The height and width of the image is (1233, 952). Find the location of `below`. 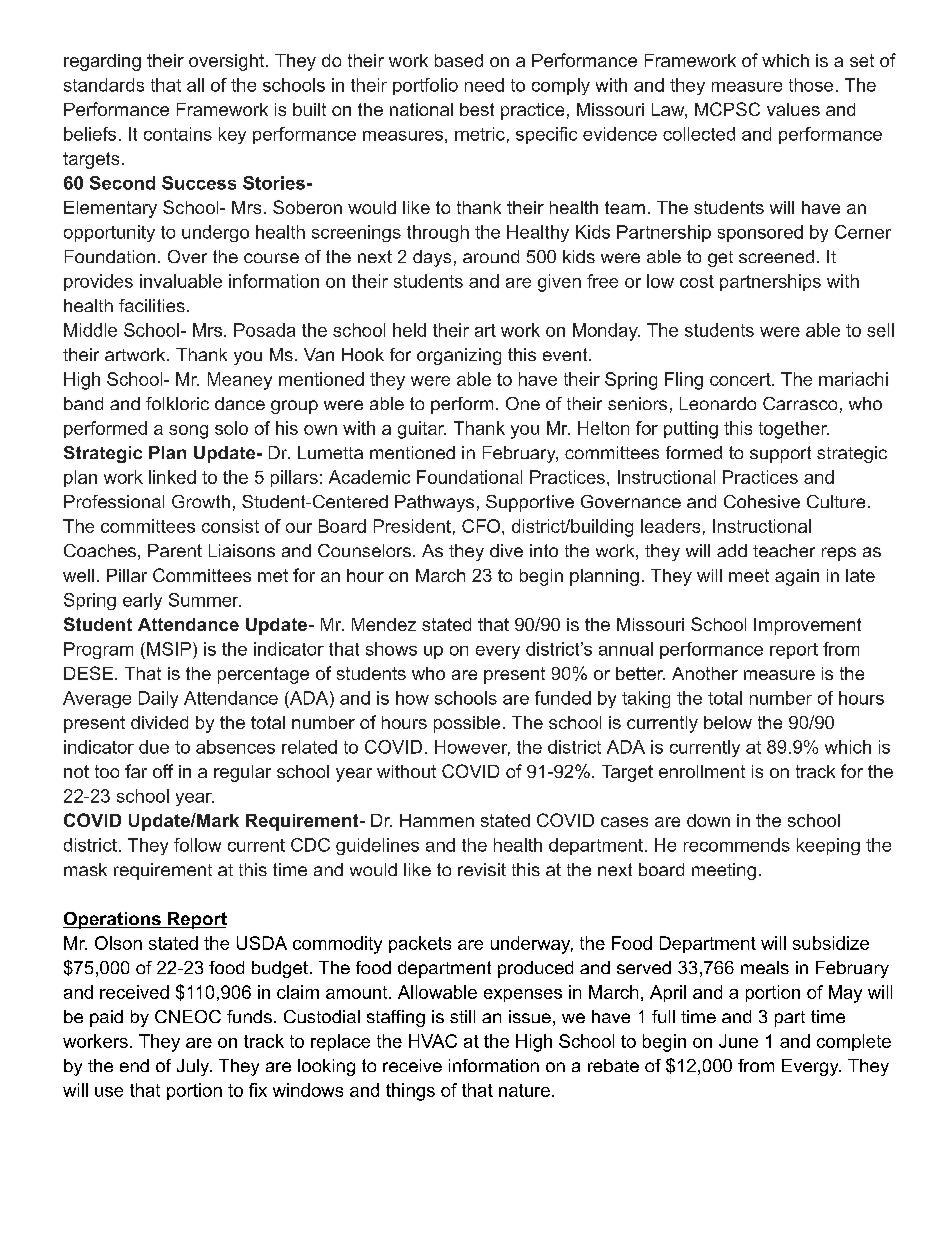

below is located at coordinates (728, 722).
